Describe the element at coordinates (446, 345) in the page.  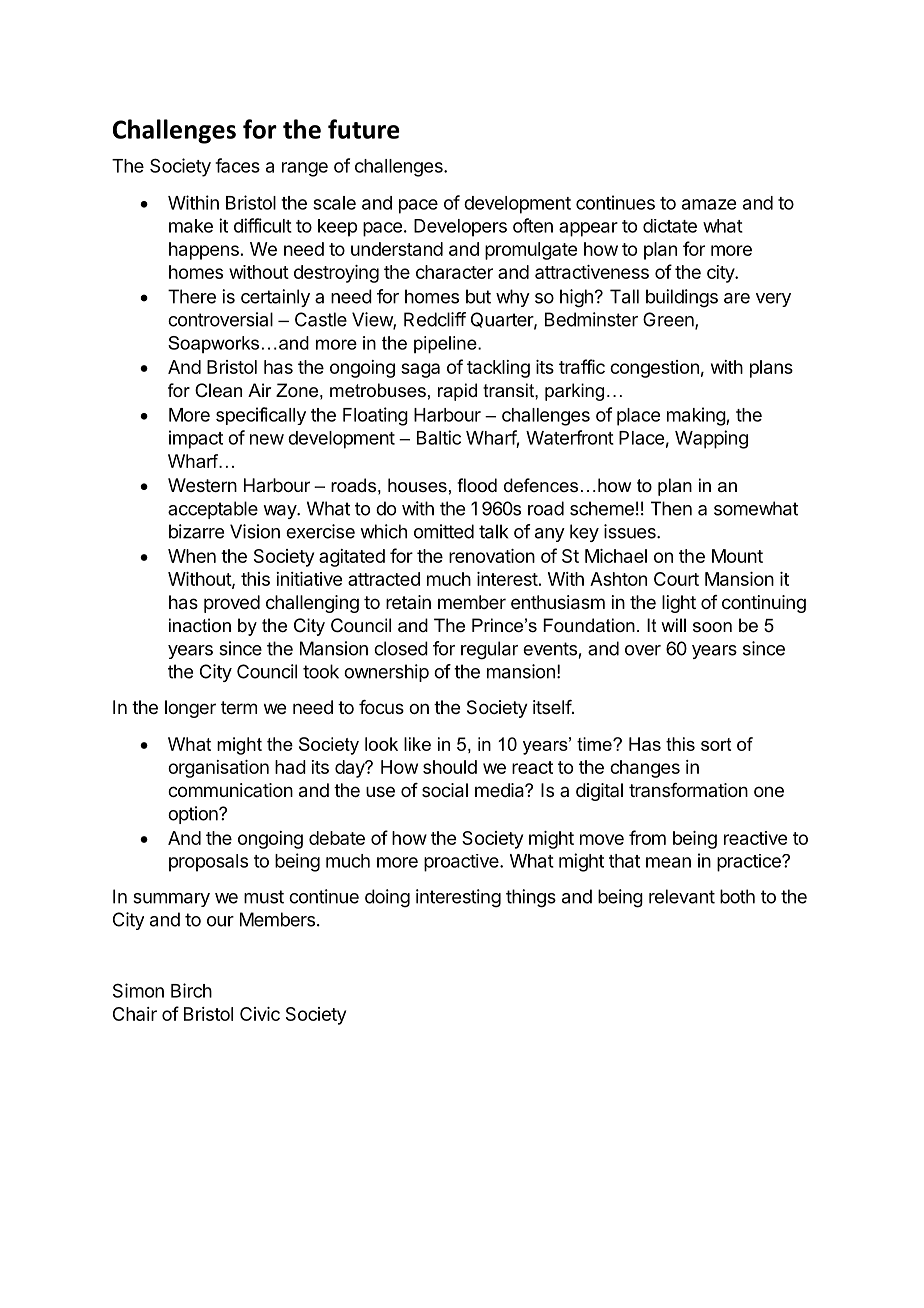
I see `pipeline` at that location.
